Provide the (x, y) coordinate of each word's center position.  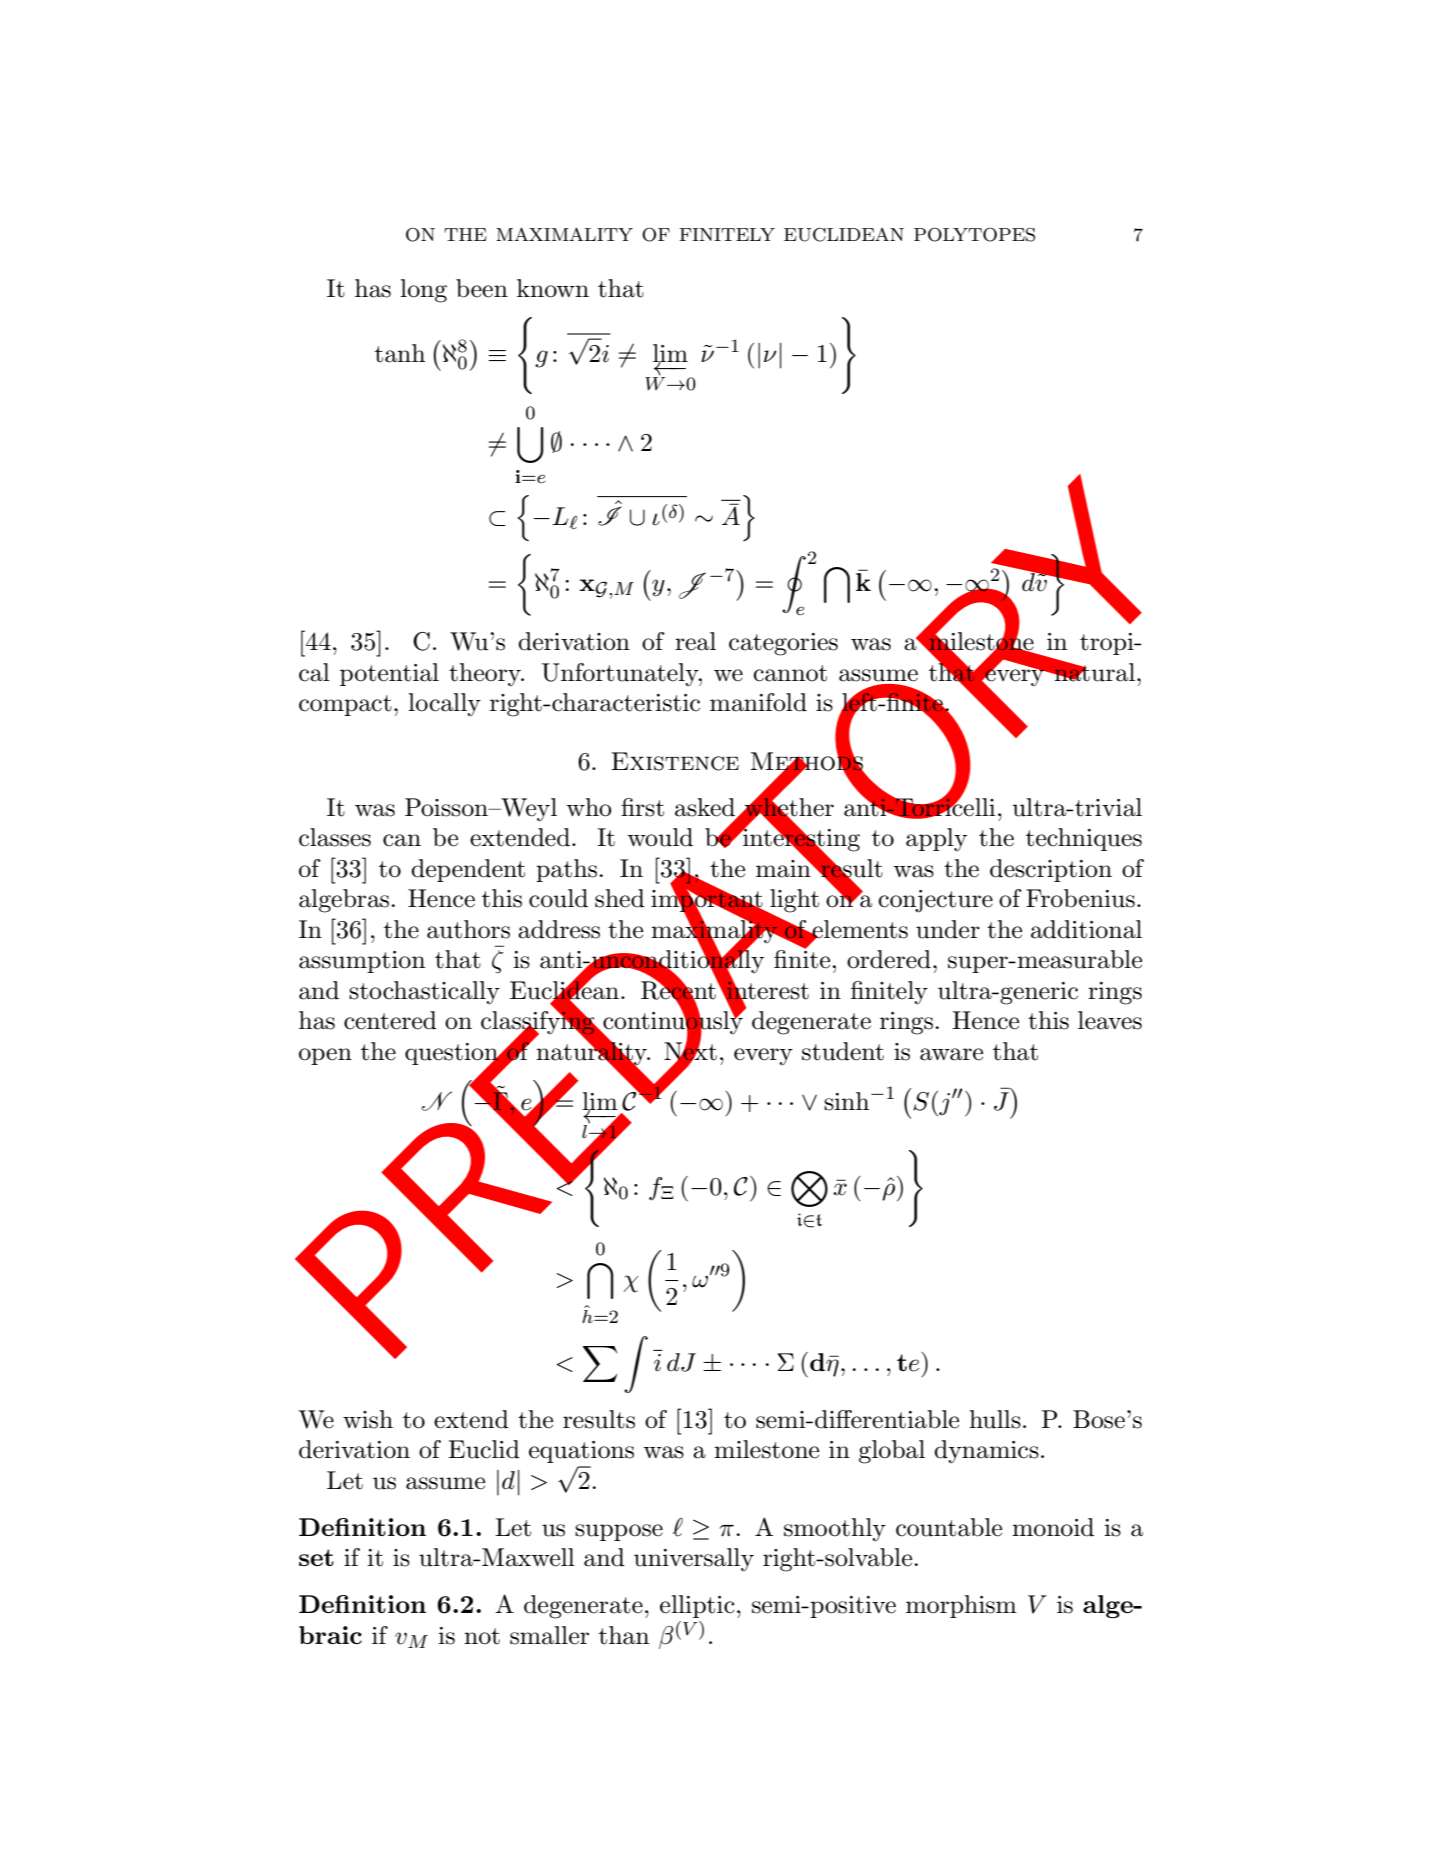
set (316, 1557)
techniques (1084, 839)
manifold (758, 702)
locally (444, 705)
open (325, 1056)
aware (951, 1054)
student (843, 1051)
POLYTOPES (974, 234)
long (423, 291)
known (553, 288)
